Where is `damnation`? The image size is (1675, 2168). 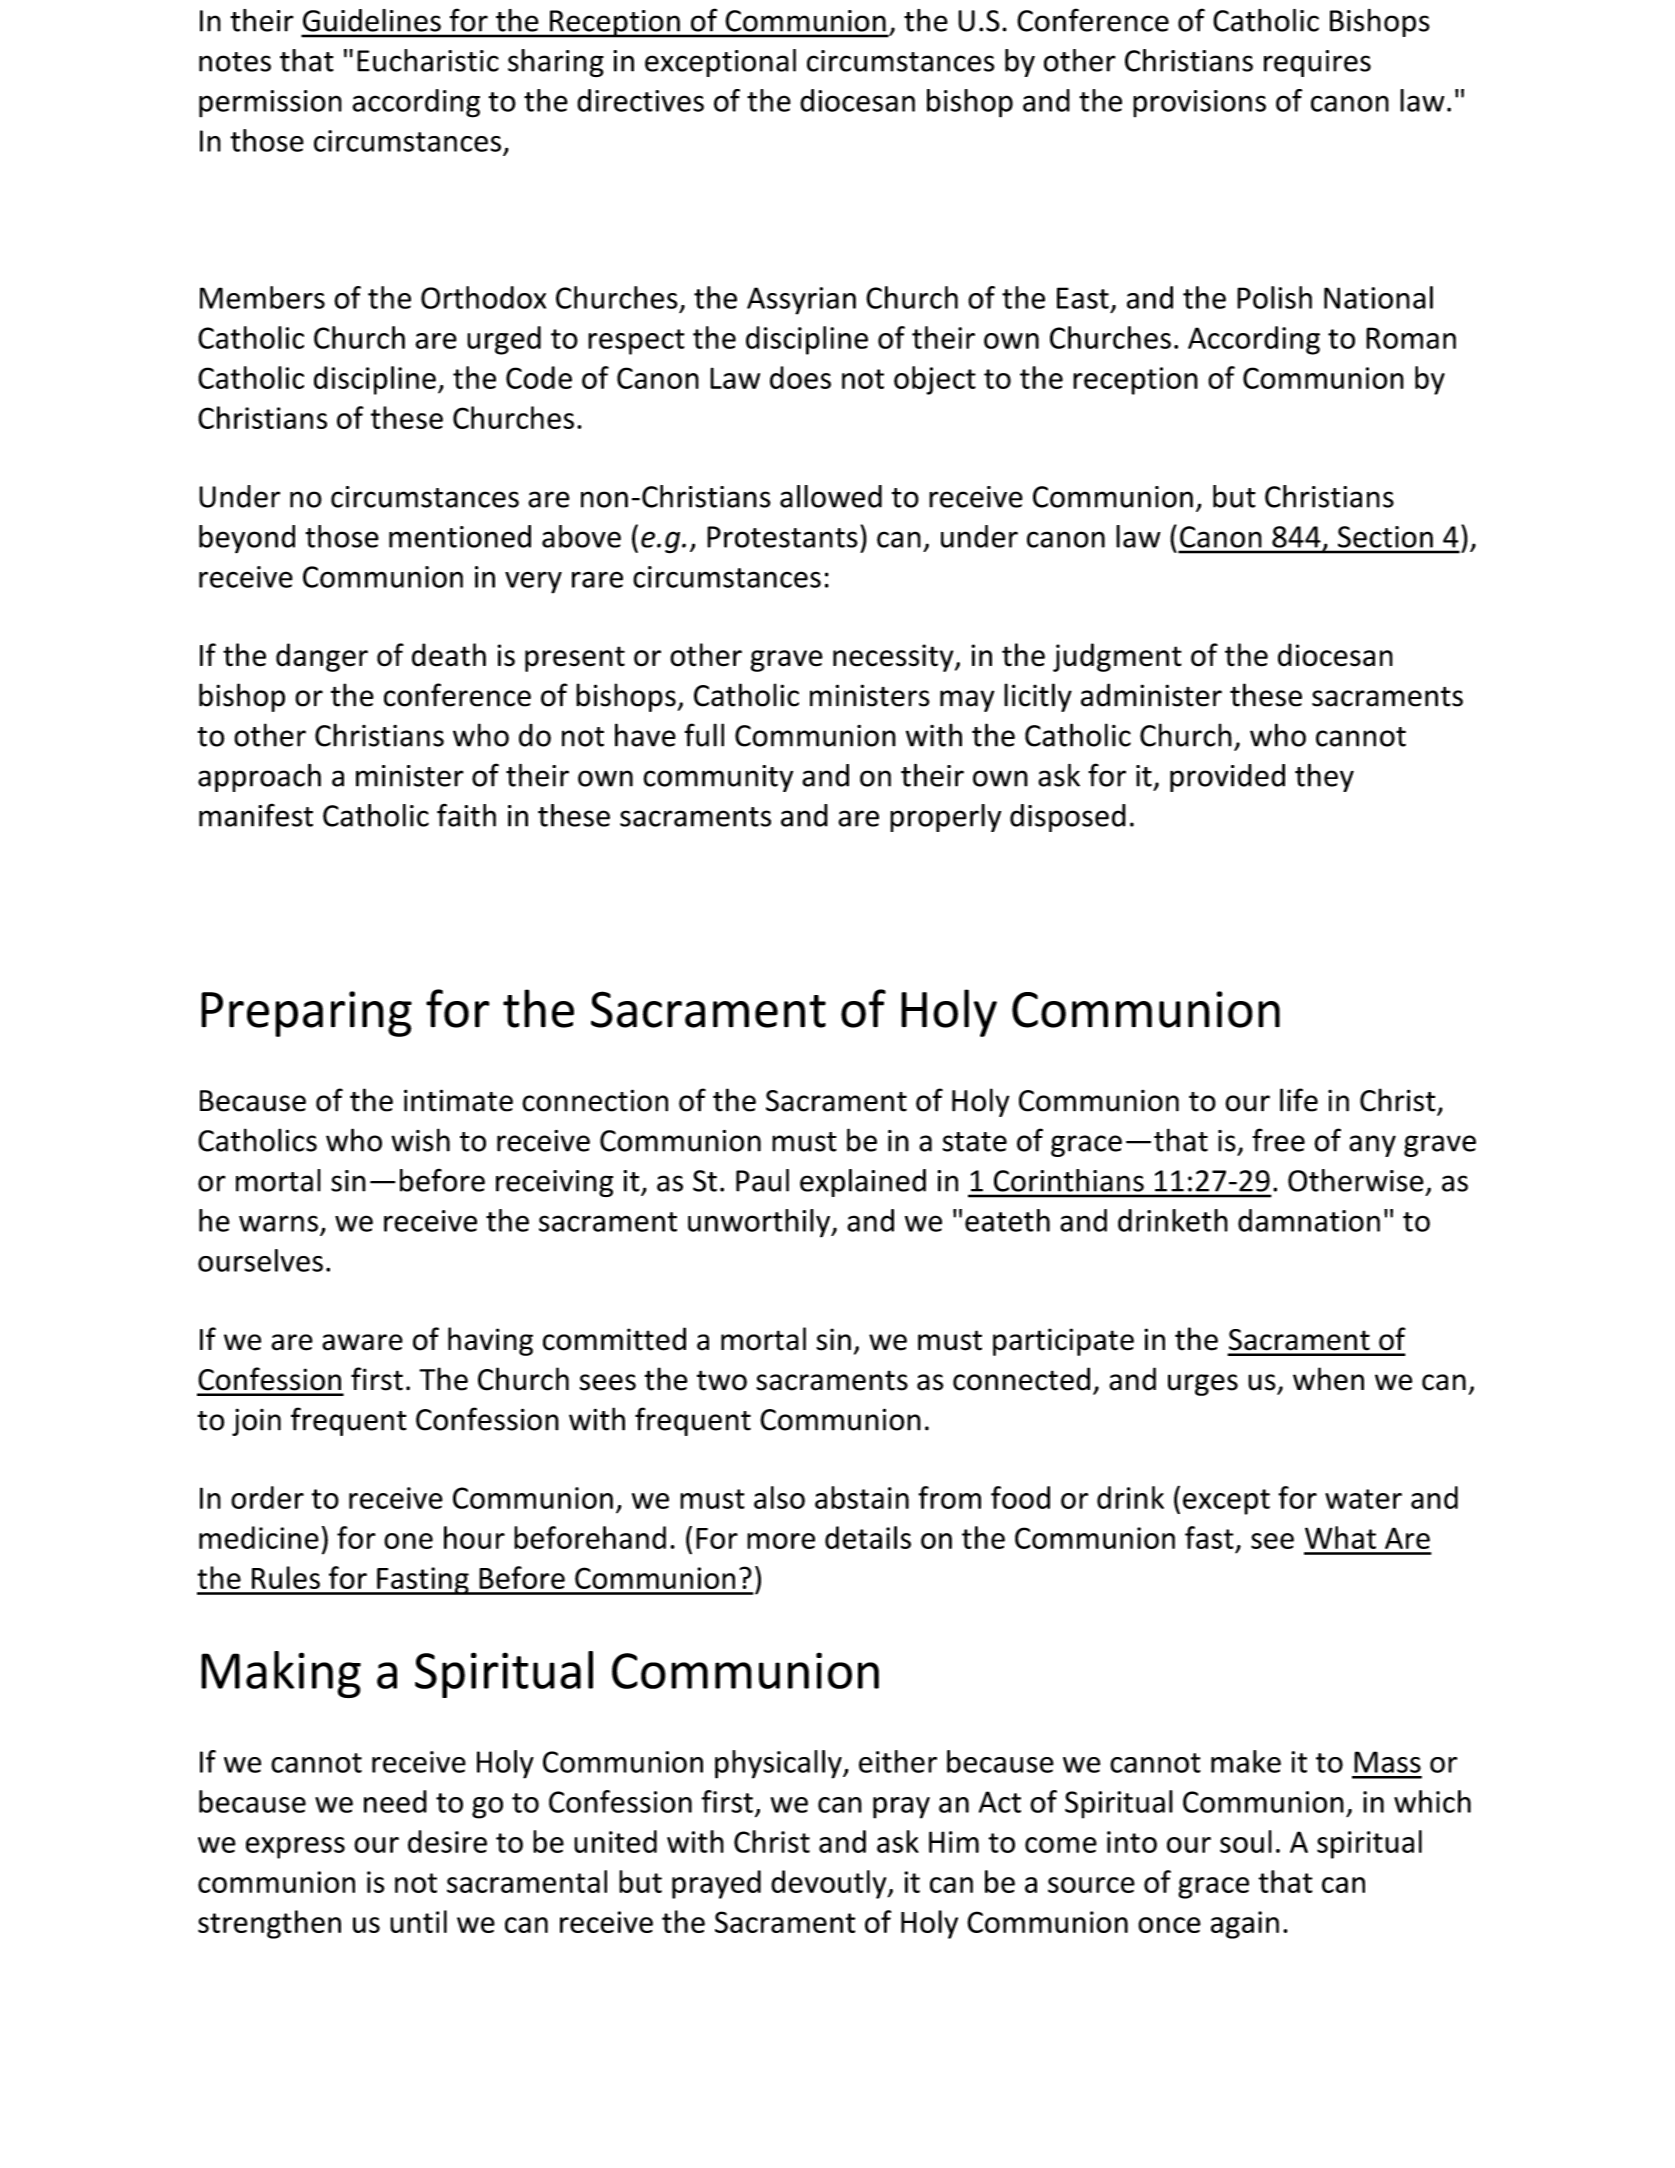 damnation is located at coordinates (1309, 1220).
